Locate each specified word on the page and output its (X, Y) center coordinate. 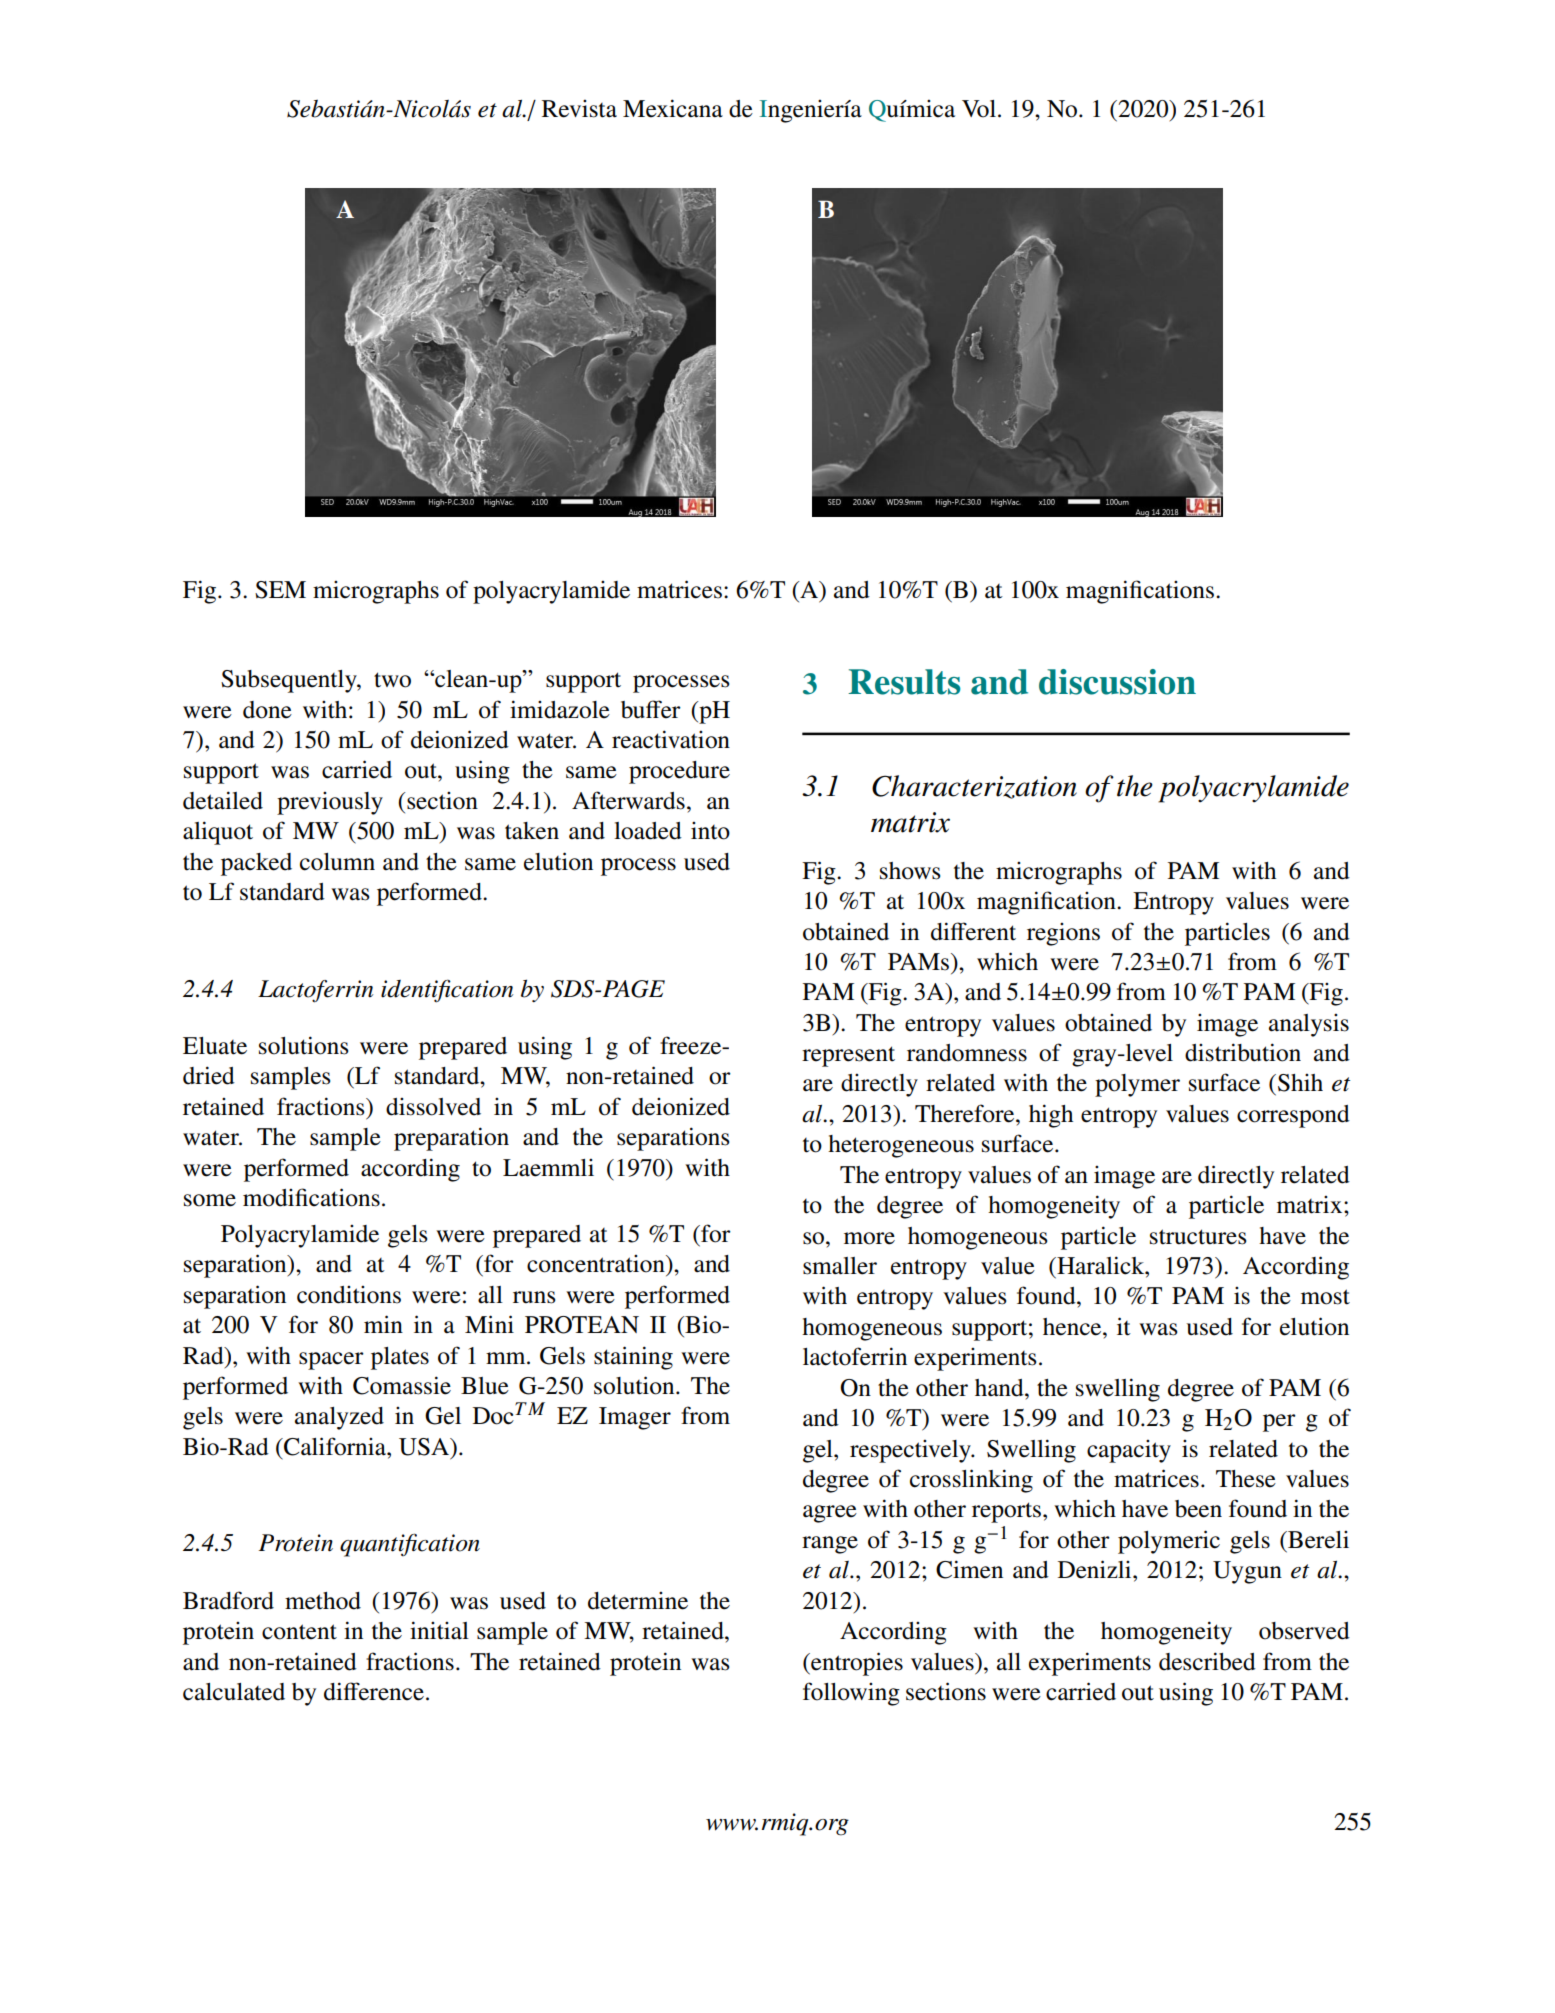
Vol (979, 109)
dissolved (433, 1107)
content (299, 1632)
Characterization (974, 787)
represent (848, 1056)
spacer (331, 1361)
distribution (1243, 1052)
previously (330, 803)
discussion (1117, 682)
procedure (679, 772)
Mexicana (673, 108)
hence (1073, 1327)
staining (633, 1358)
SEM (280, 590)
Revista (579, 109)
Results (904, 682)
